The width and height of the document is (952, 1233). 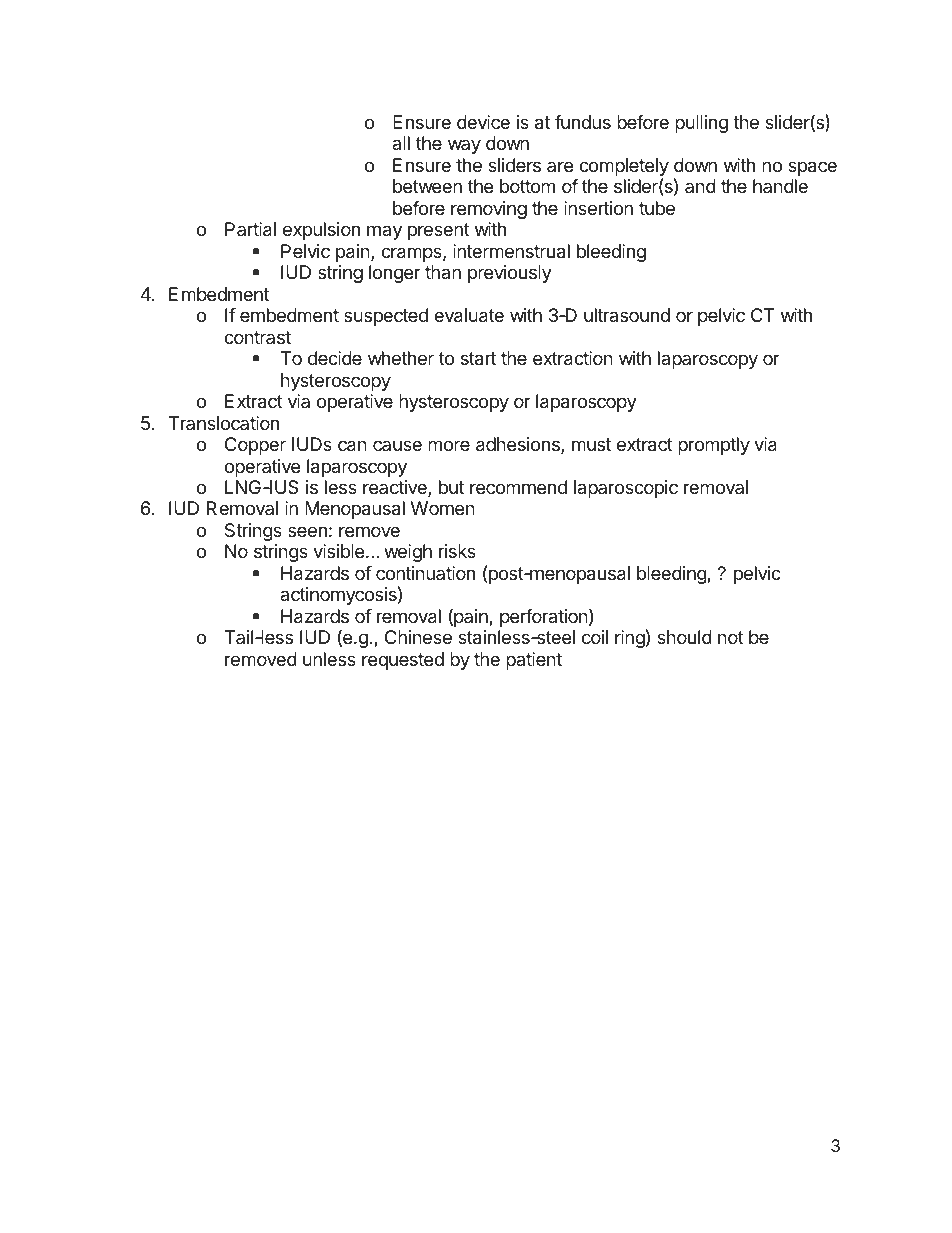 What do you see at coordinates (731, 637) in the document?
I see `not` at bounding box center [731, 637].
